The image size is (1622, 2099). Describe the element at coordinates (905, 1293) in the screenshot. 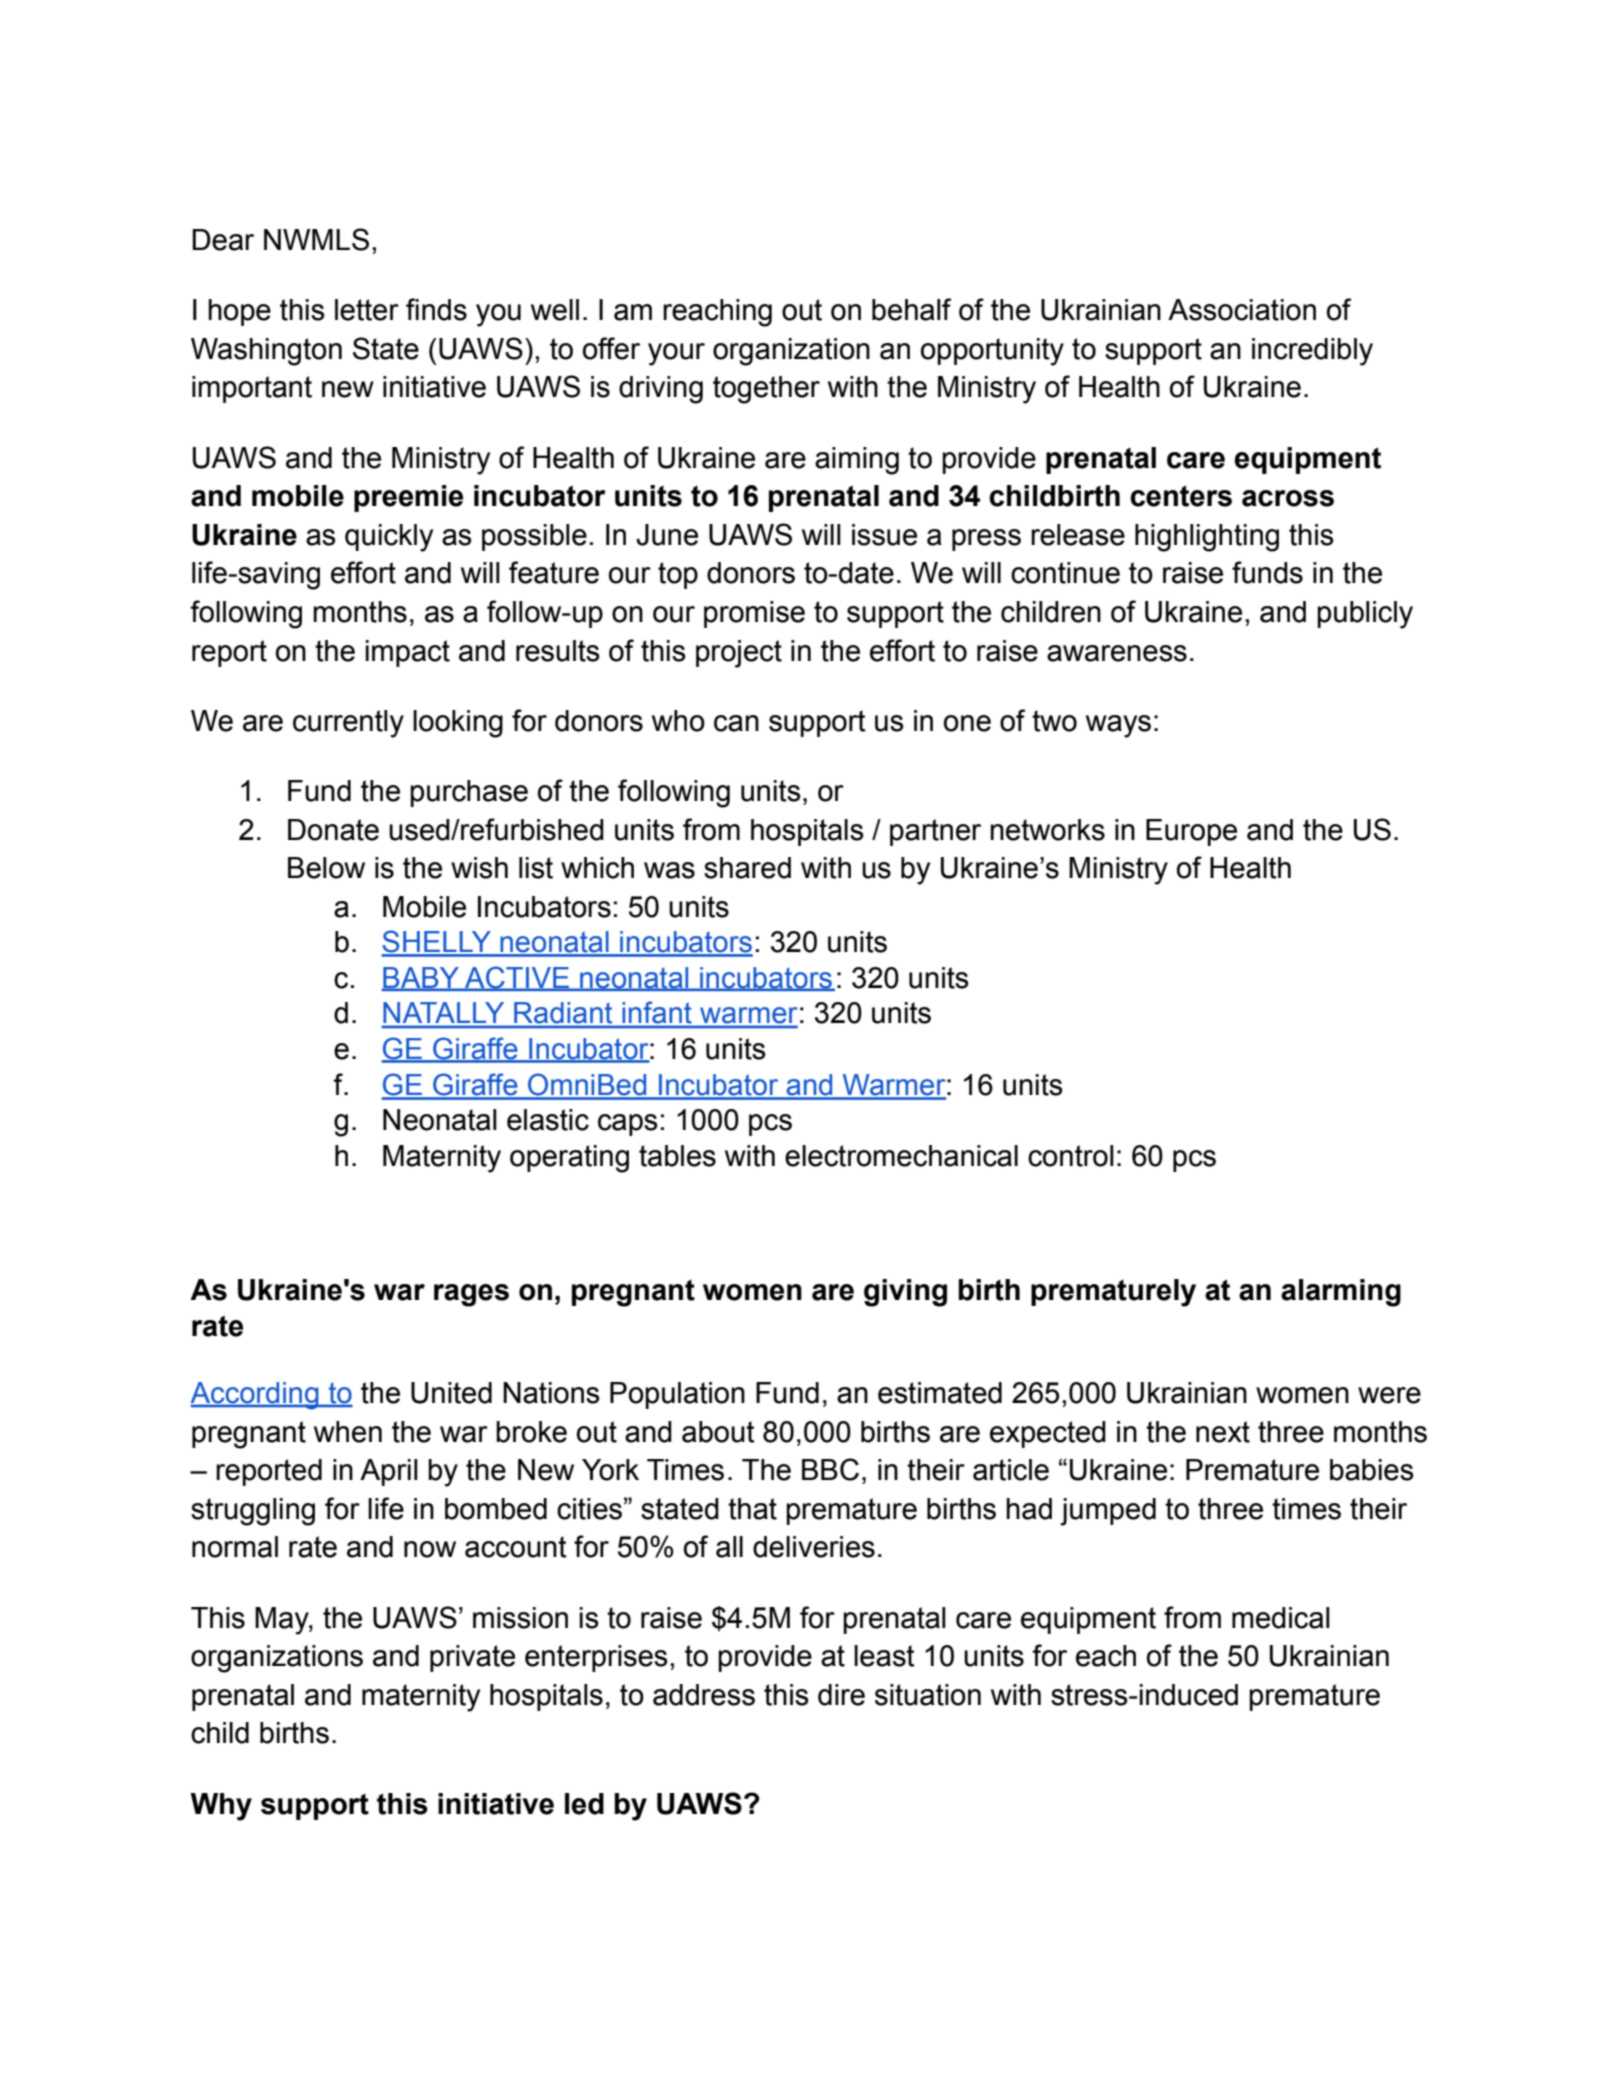

I see `giving` at that location.
